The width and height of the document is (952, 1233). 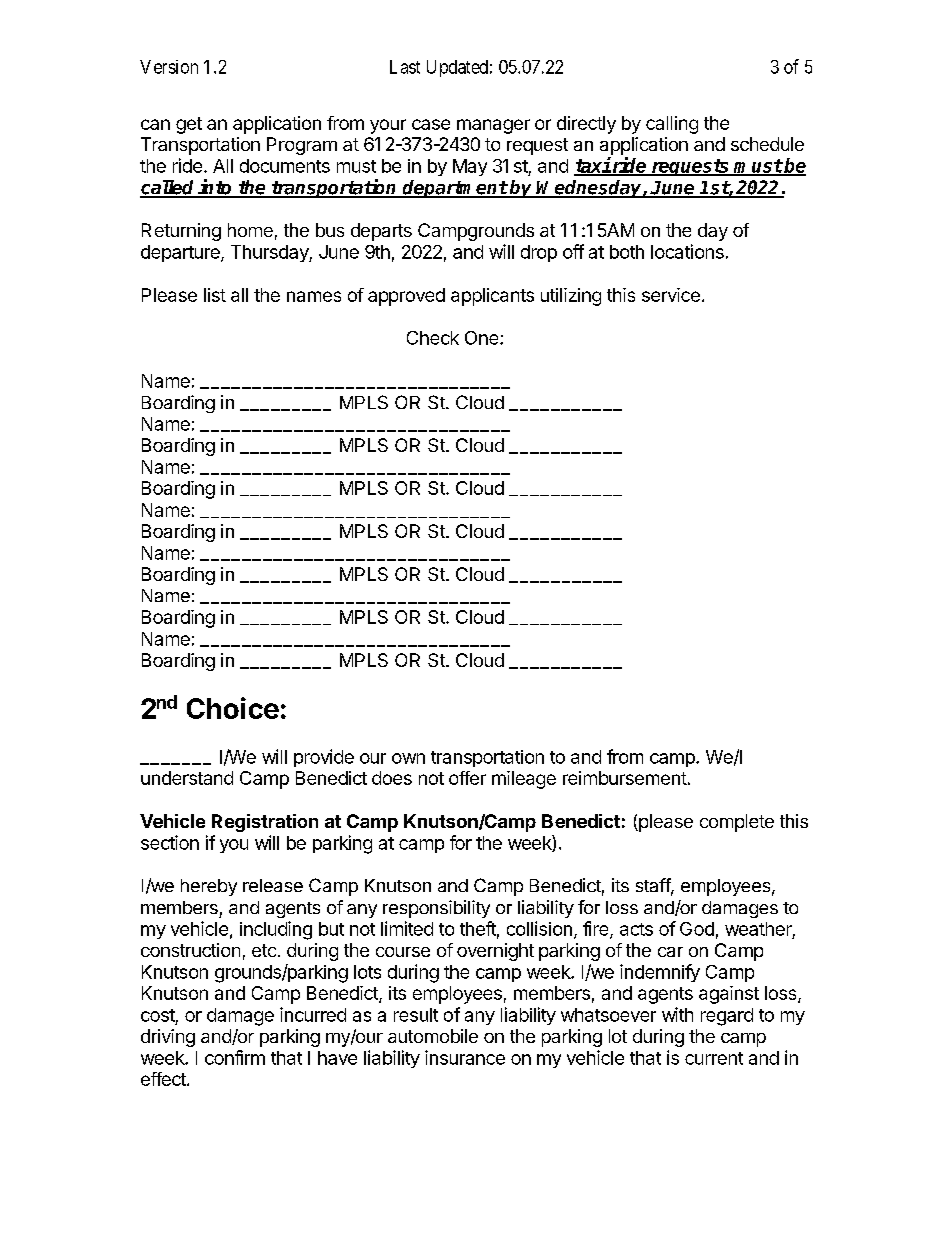 I want to click on get, so click(x=189, y=125).
